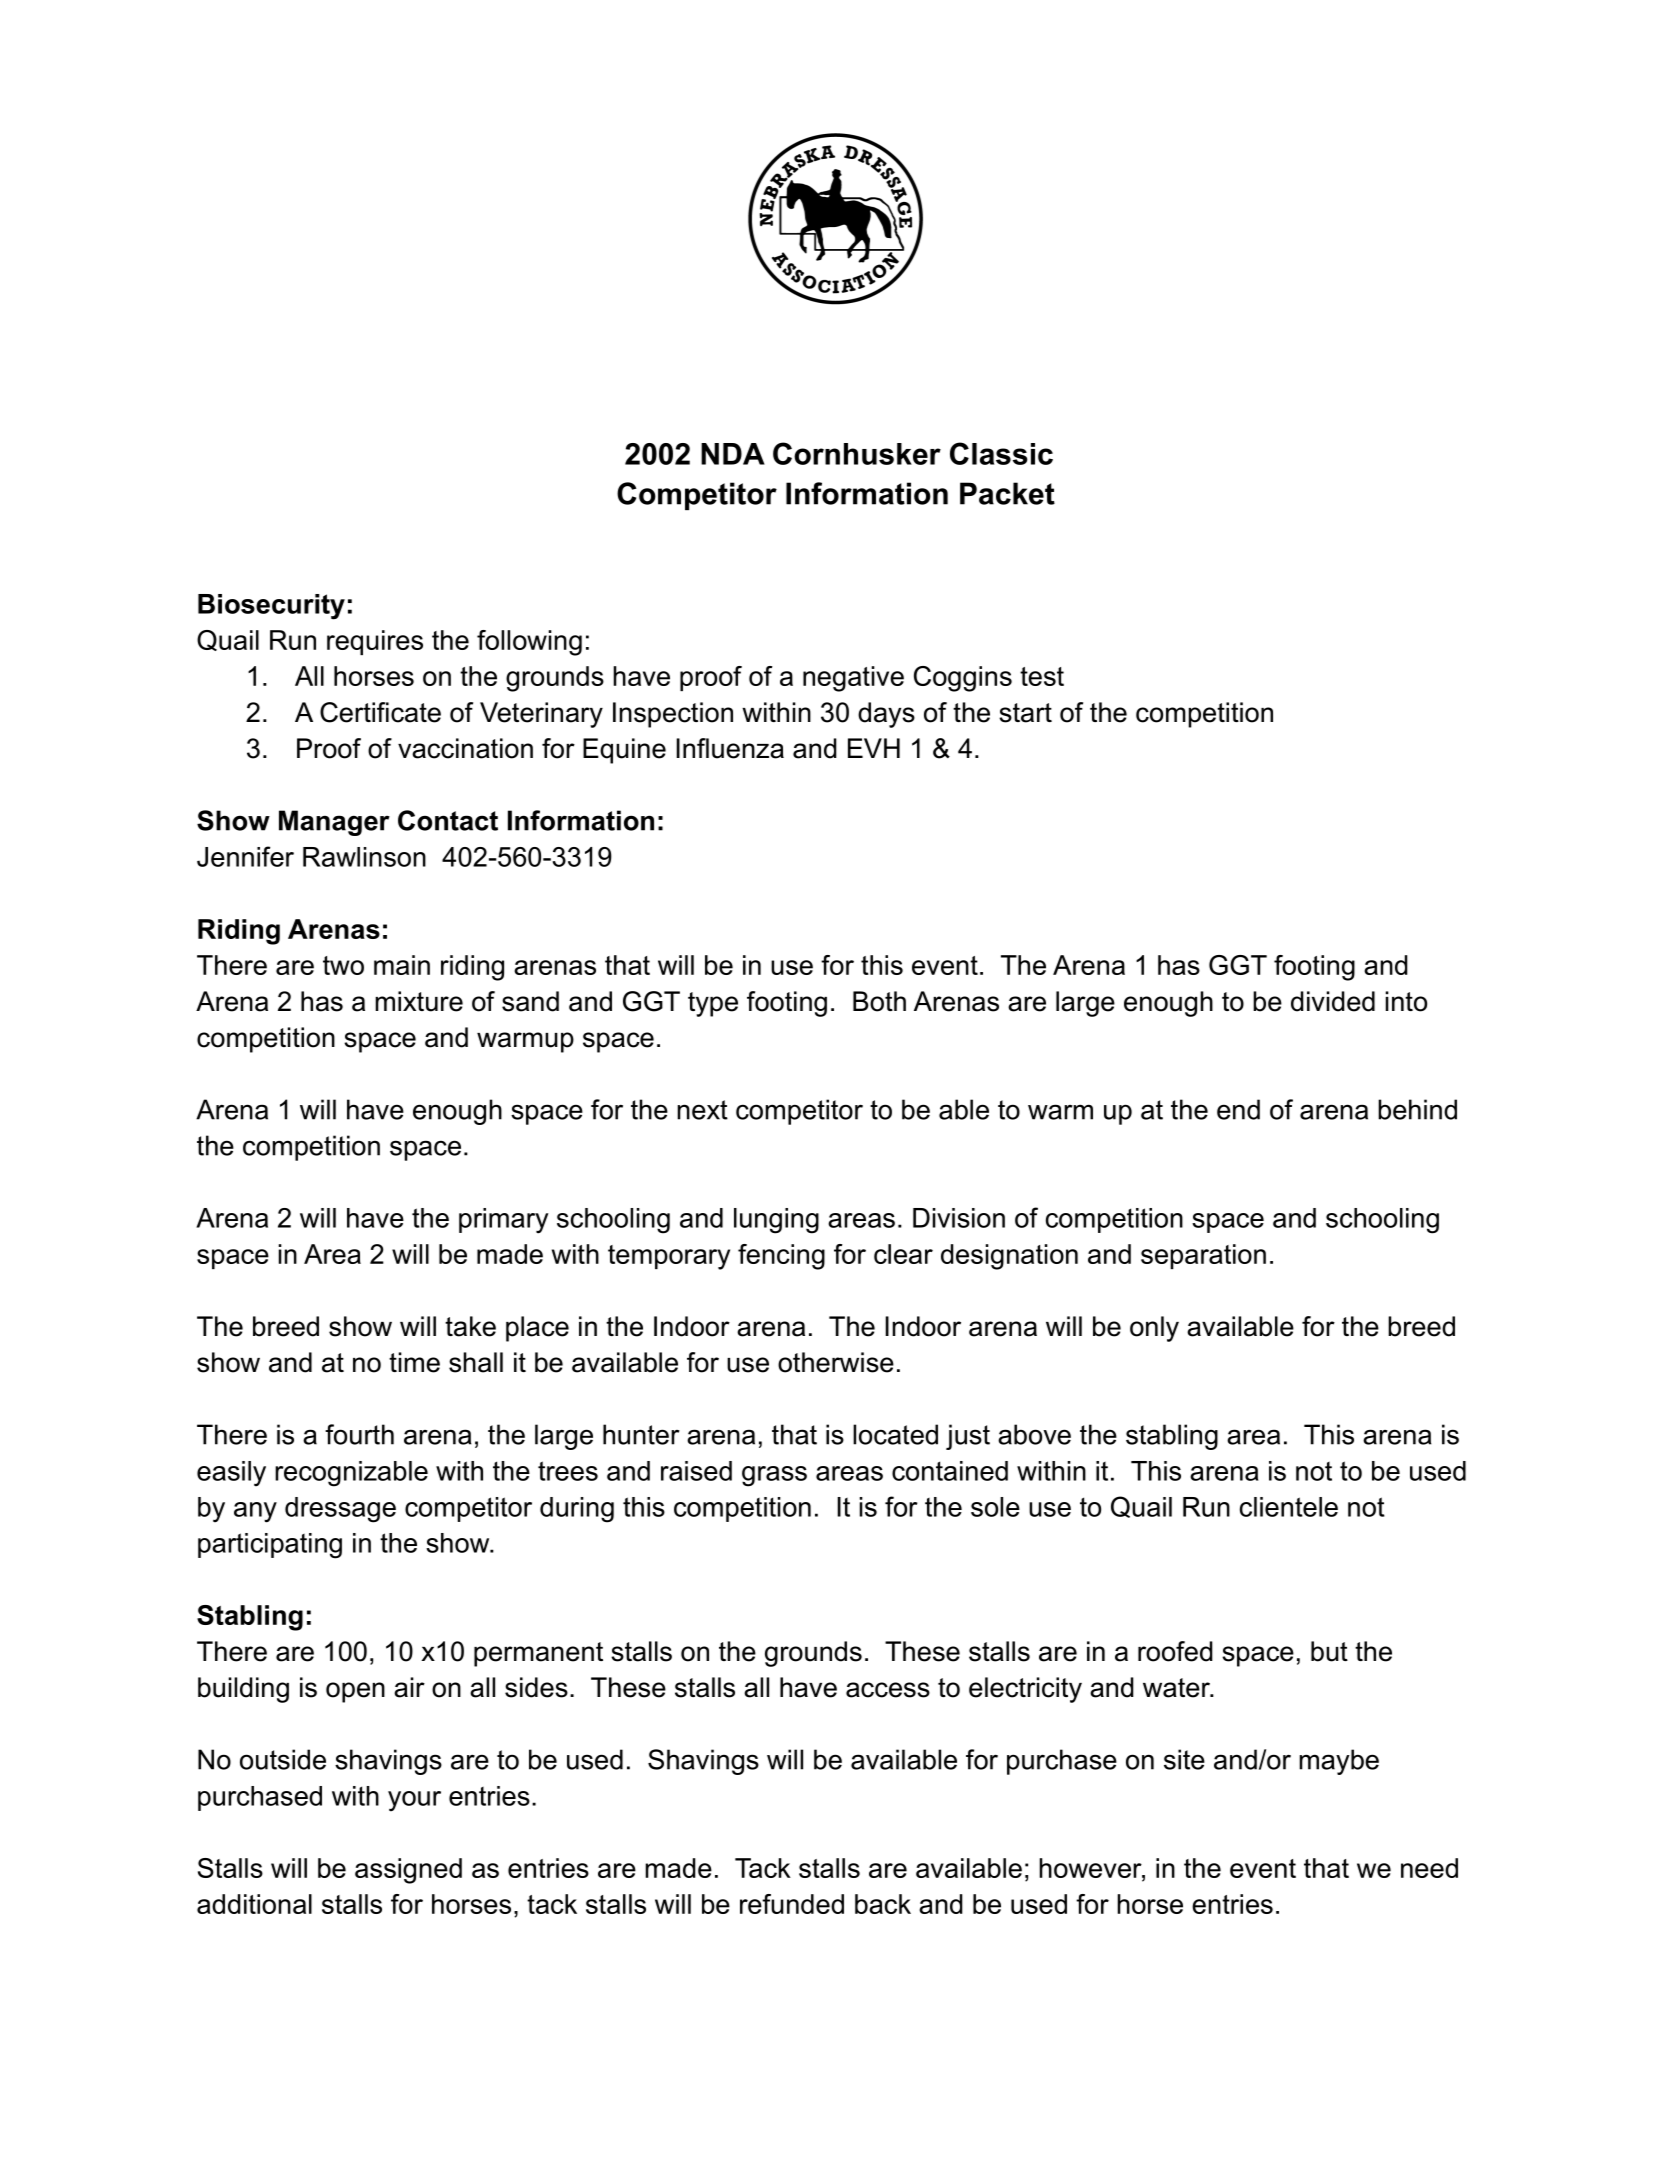  What do you see at coordinates (774, 1476) in the document?
I see `grass` at bounding box center [774, 1476].
